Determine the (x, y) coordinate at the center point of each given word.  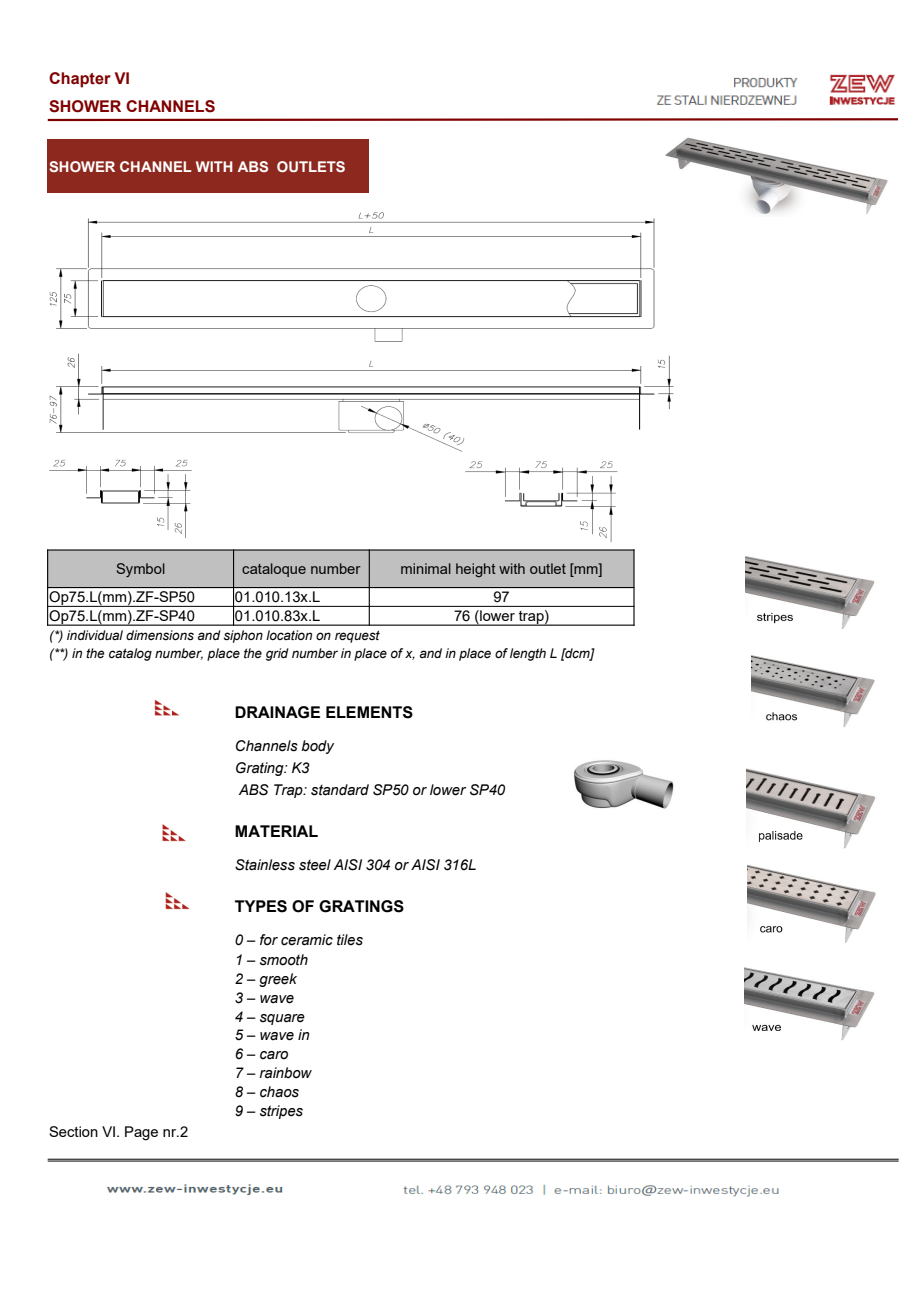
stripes (281, 1112)
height (476, 570)
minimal (426, 568)
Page (141, 1133)
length (528, 654)
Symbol (141, 570)
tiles (350, 940)
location (289, 635)
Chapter (80, 80)
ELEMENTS (369, 712)
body (317, 747)
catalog (130, 654)
